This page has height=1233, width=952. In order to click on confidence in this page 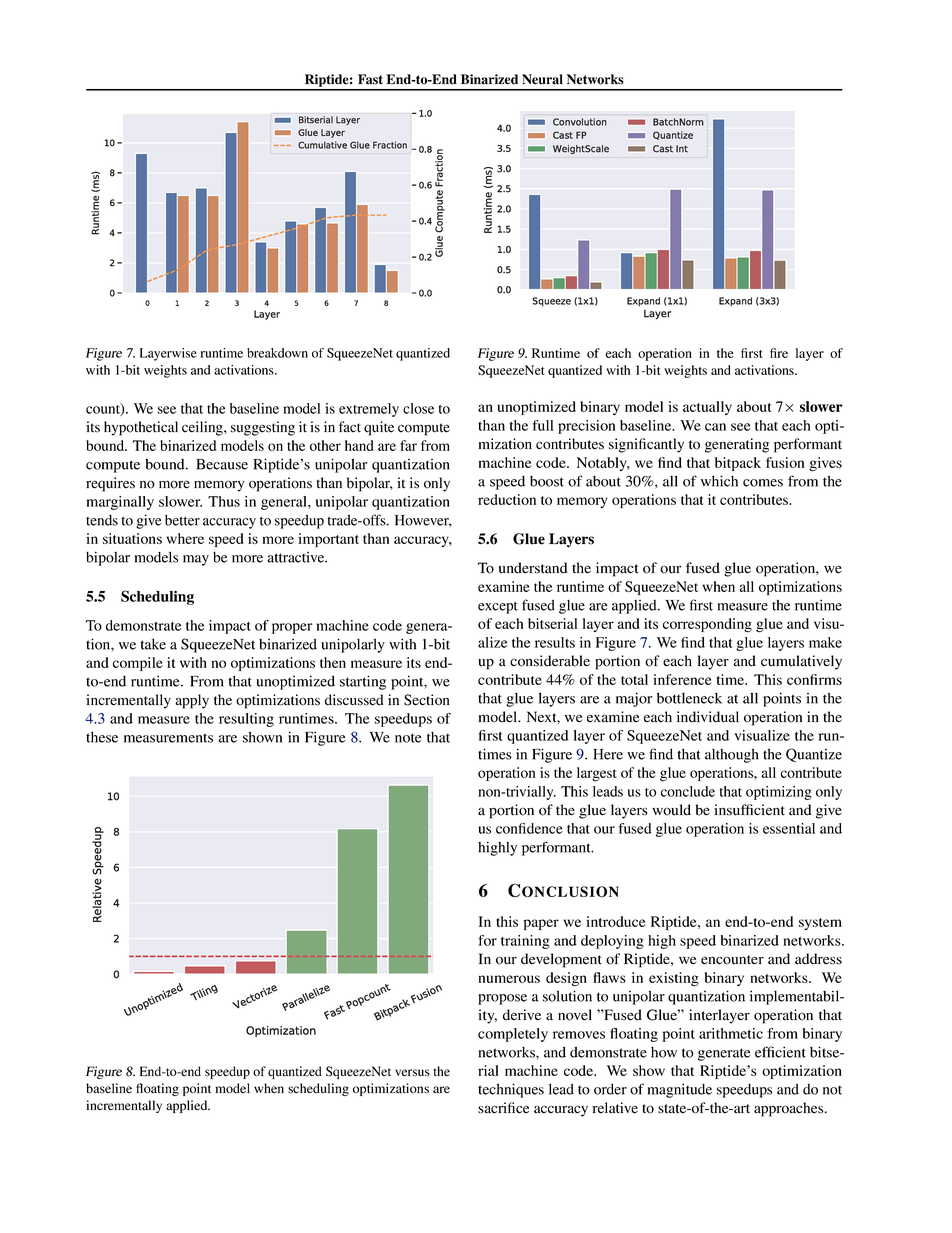, I will do `click(529, 828)`.
